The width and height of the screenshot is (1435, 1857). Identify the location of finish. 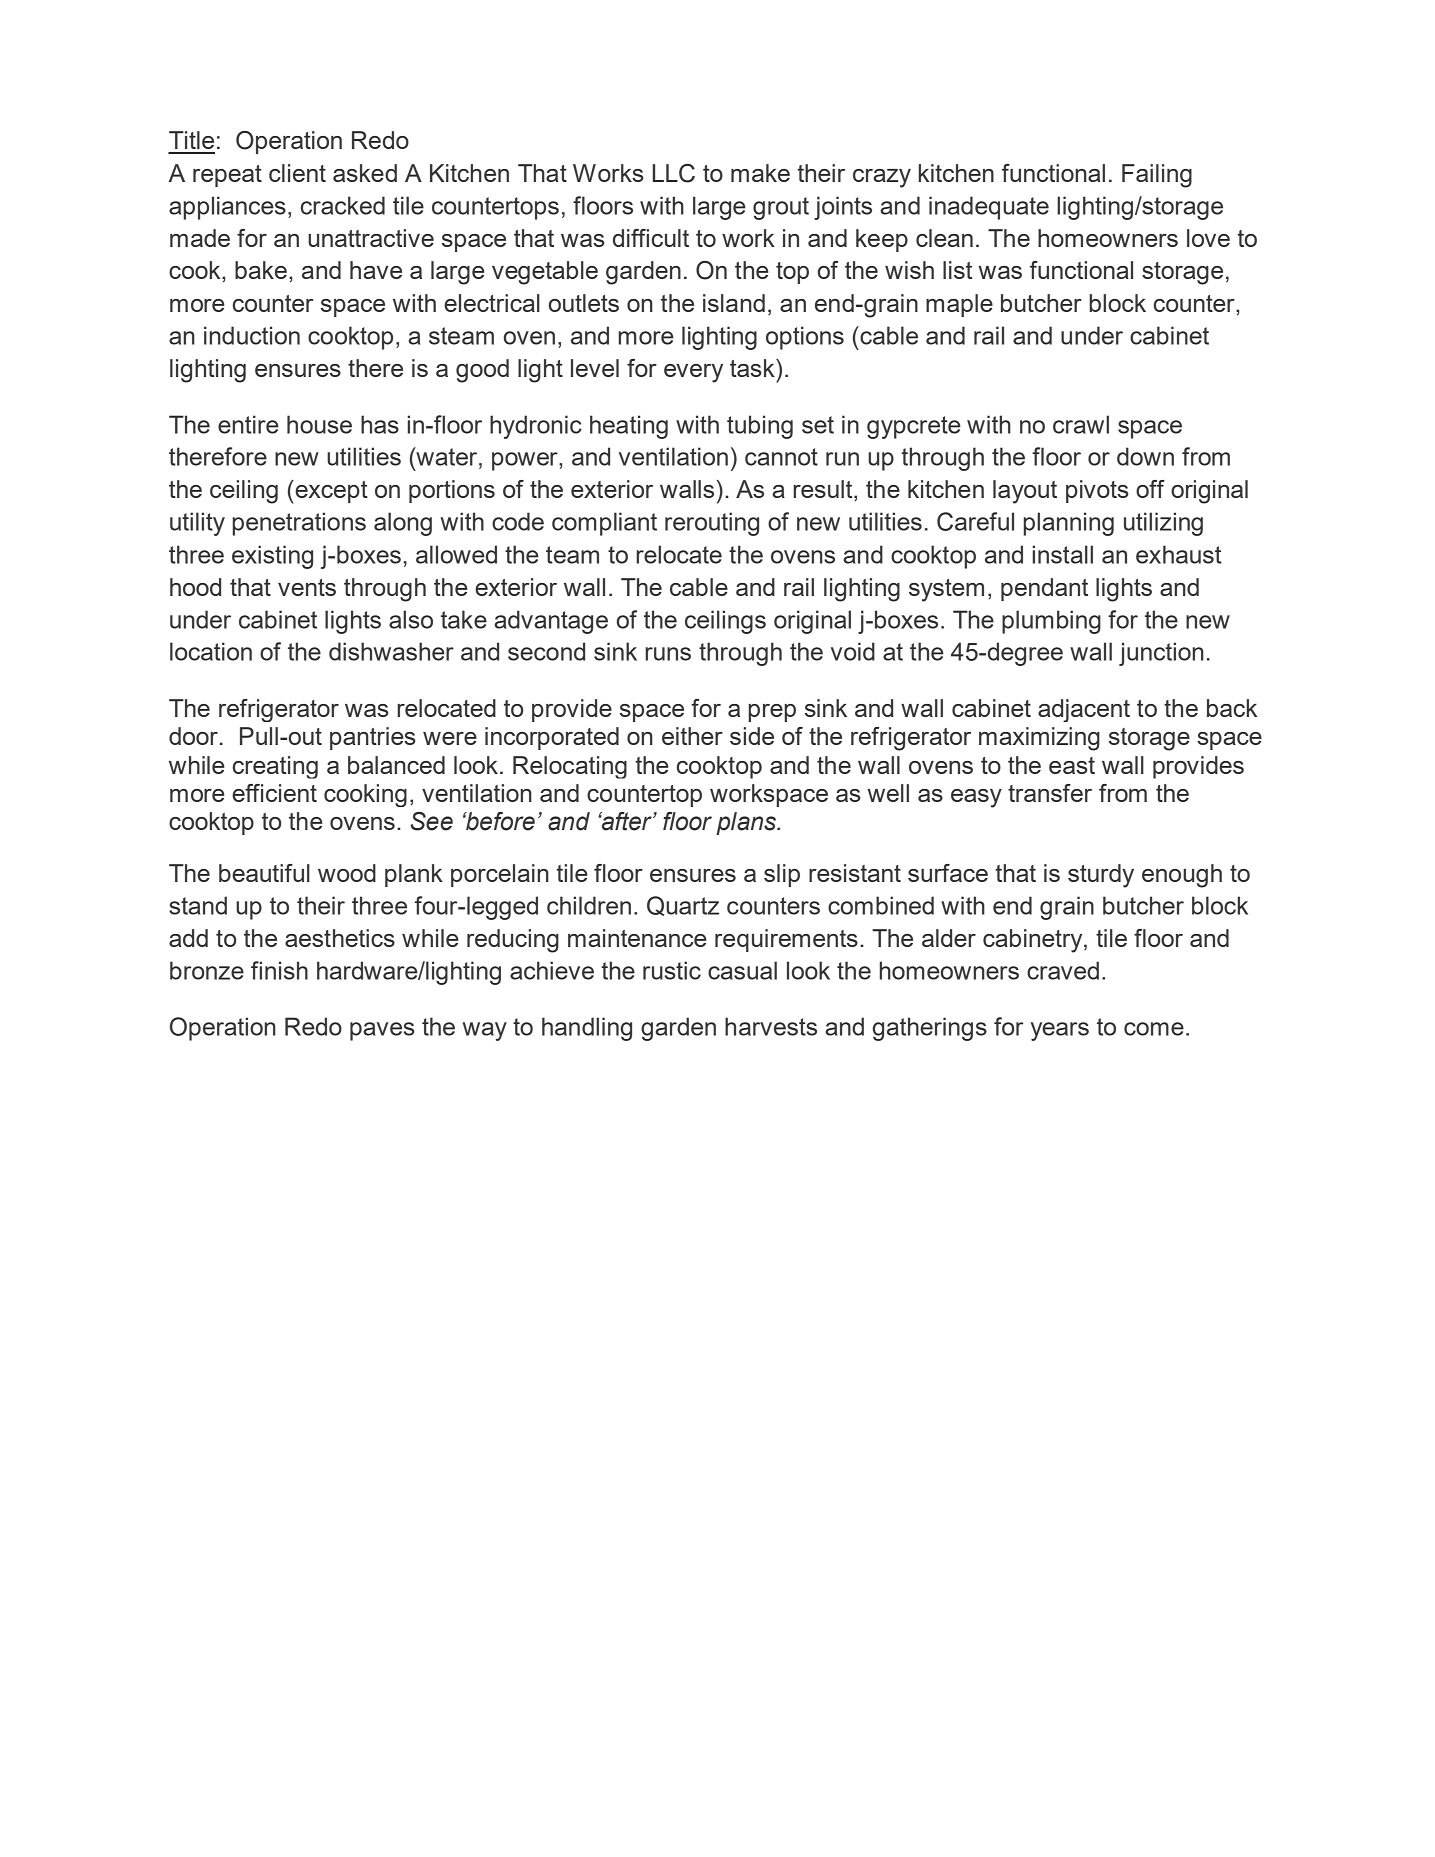
(279, 970).
